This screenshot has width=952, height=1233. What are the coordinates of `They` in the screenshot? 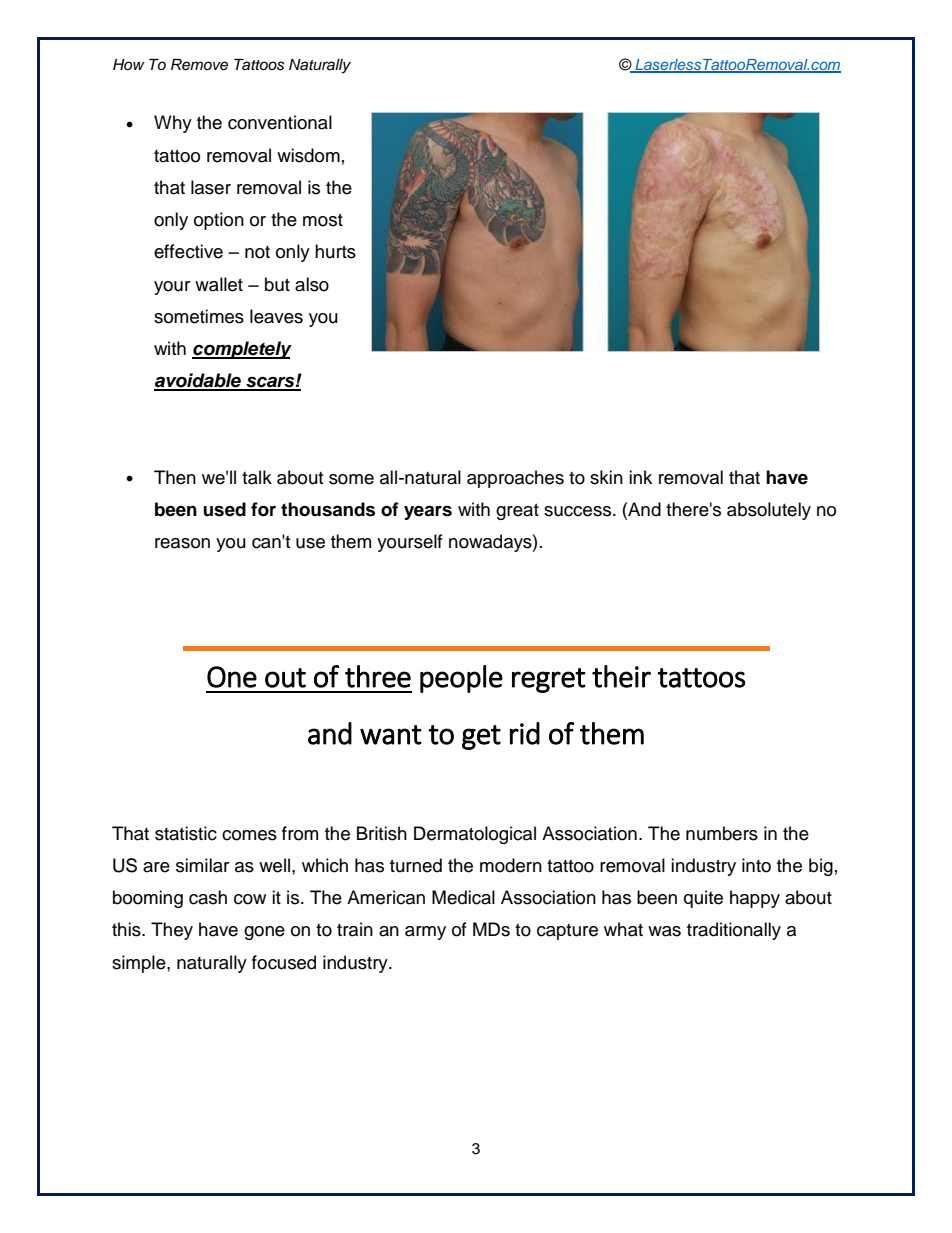 It's located at (172, 931).
